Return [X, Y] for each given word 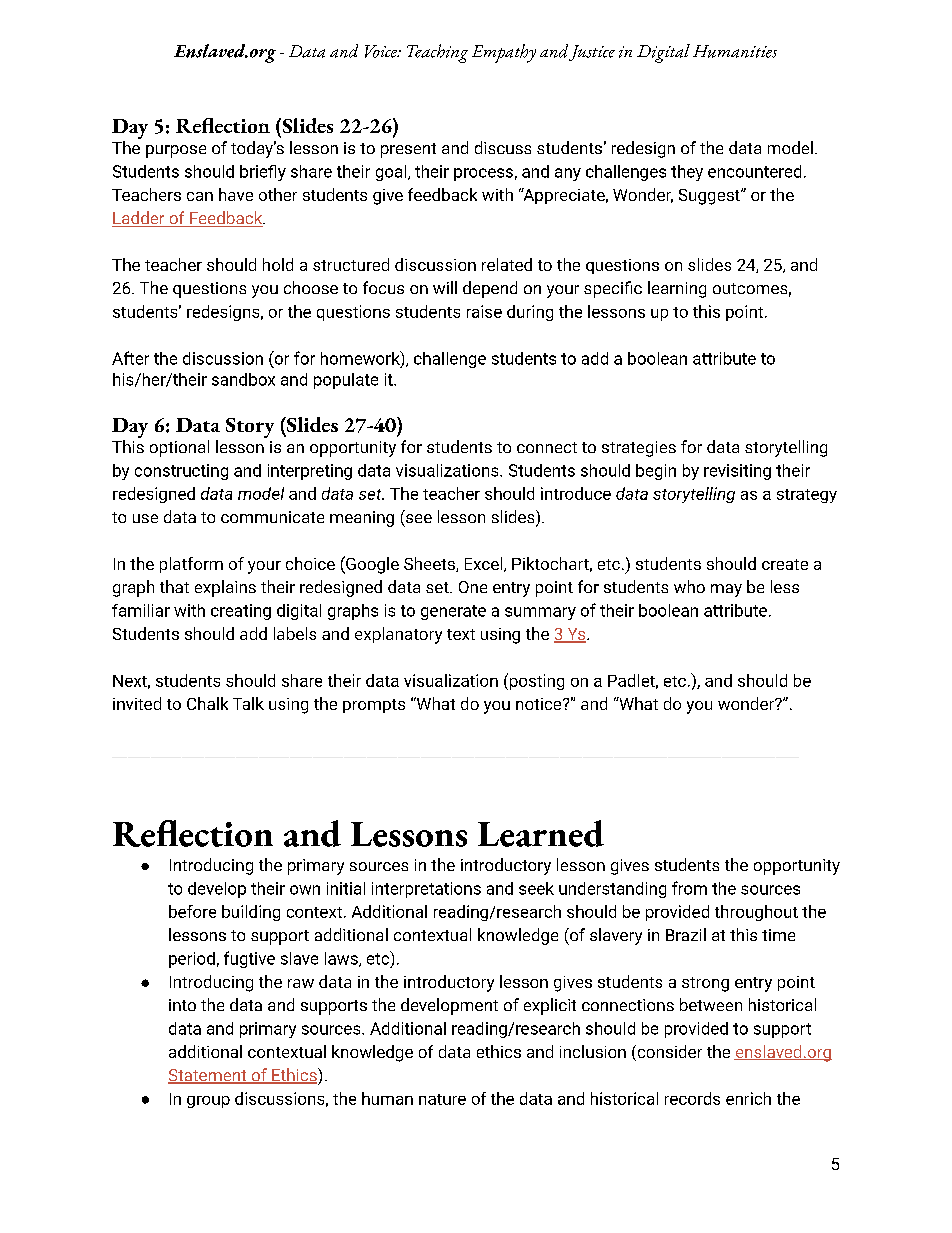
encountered [754, 171]
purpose [176, 151]
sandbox [243, 379]
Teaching [437, 53]
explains [225, 588]
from [689, 888]
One [473, 587]
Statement [208, 1076]
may [726, 590]
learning [677, 289]
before [192, 911]
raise [484, 311]
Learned [541, 833]
